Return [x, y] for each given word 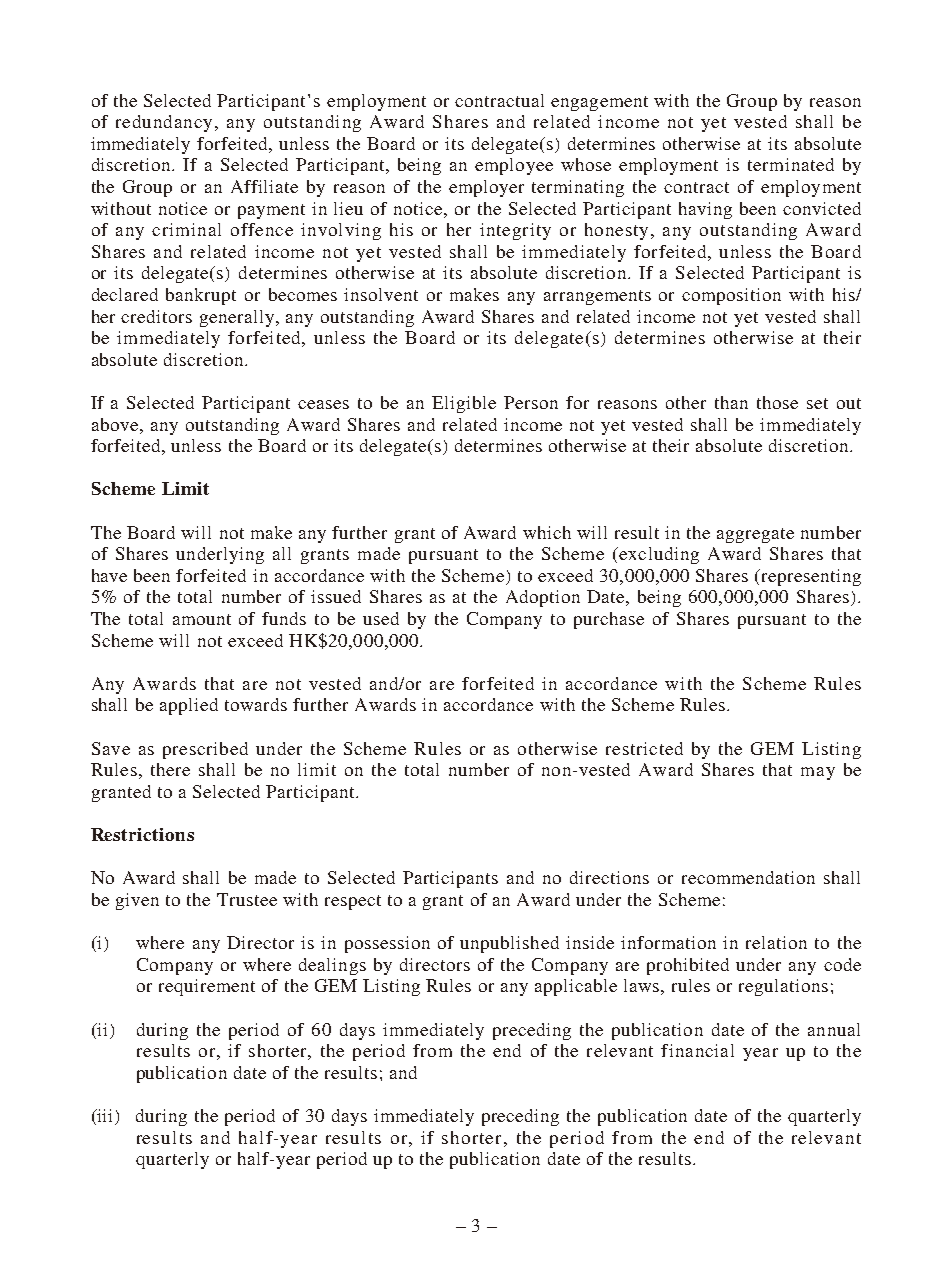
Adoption [543, 598]
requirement [207, 987]
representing [810, 577]
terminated [791, 164]
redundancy [164, 123]
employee [514, 166]
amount [202, 619]
